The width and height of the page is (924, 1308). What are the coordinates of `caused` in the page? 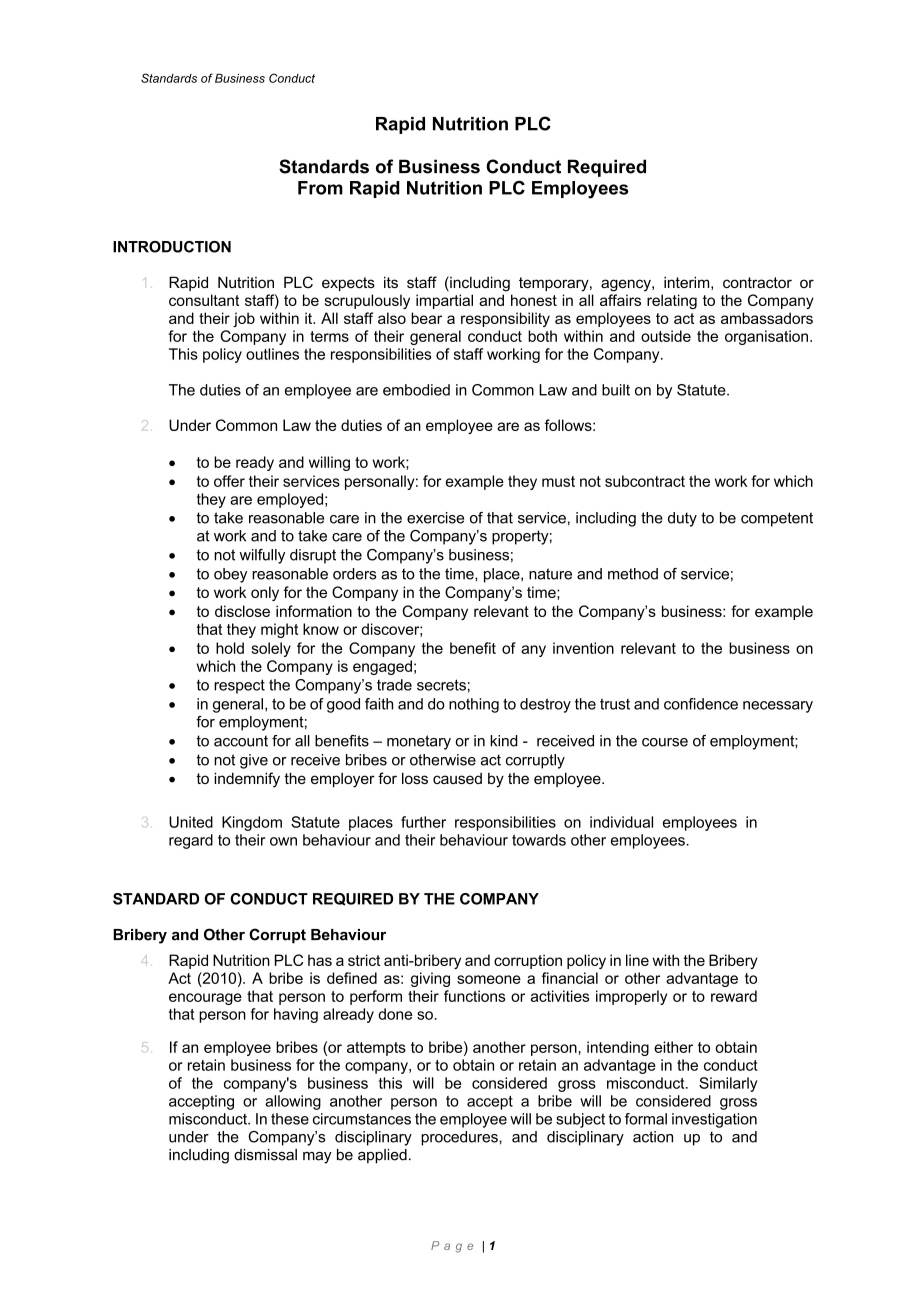 It's located at (457, 778).
